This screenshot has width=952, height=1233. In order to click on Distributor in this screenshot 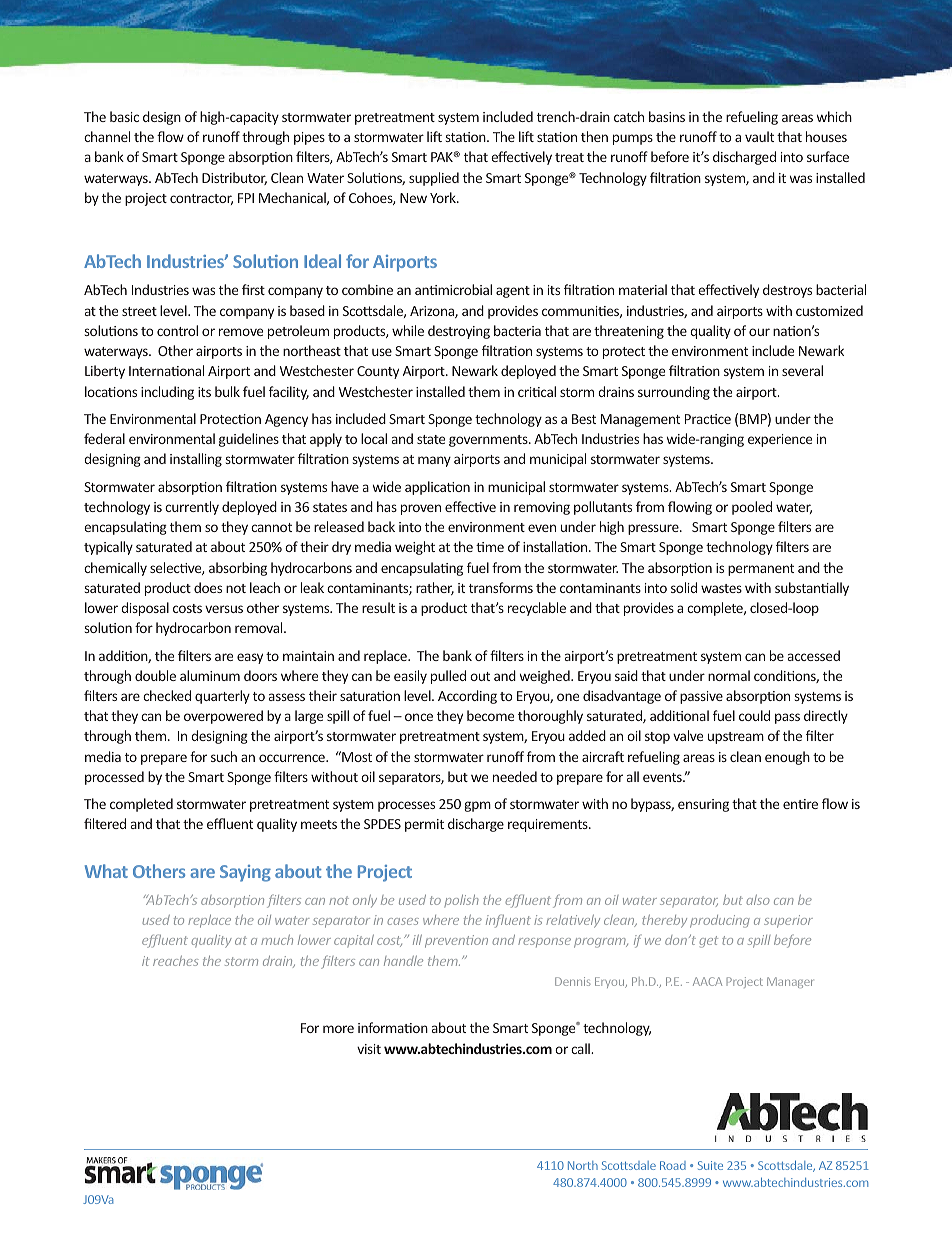, I will do `click(234, 178)`.
